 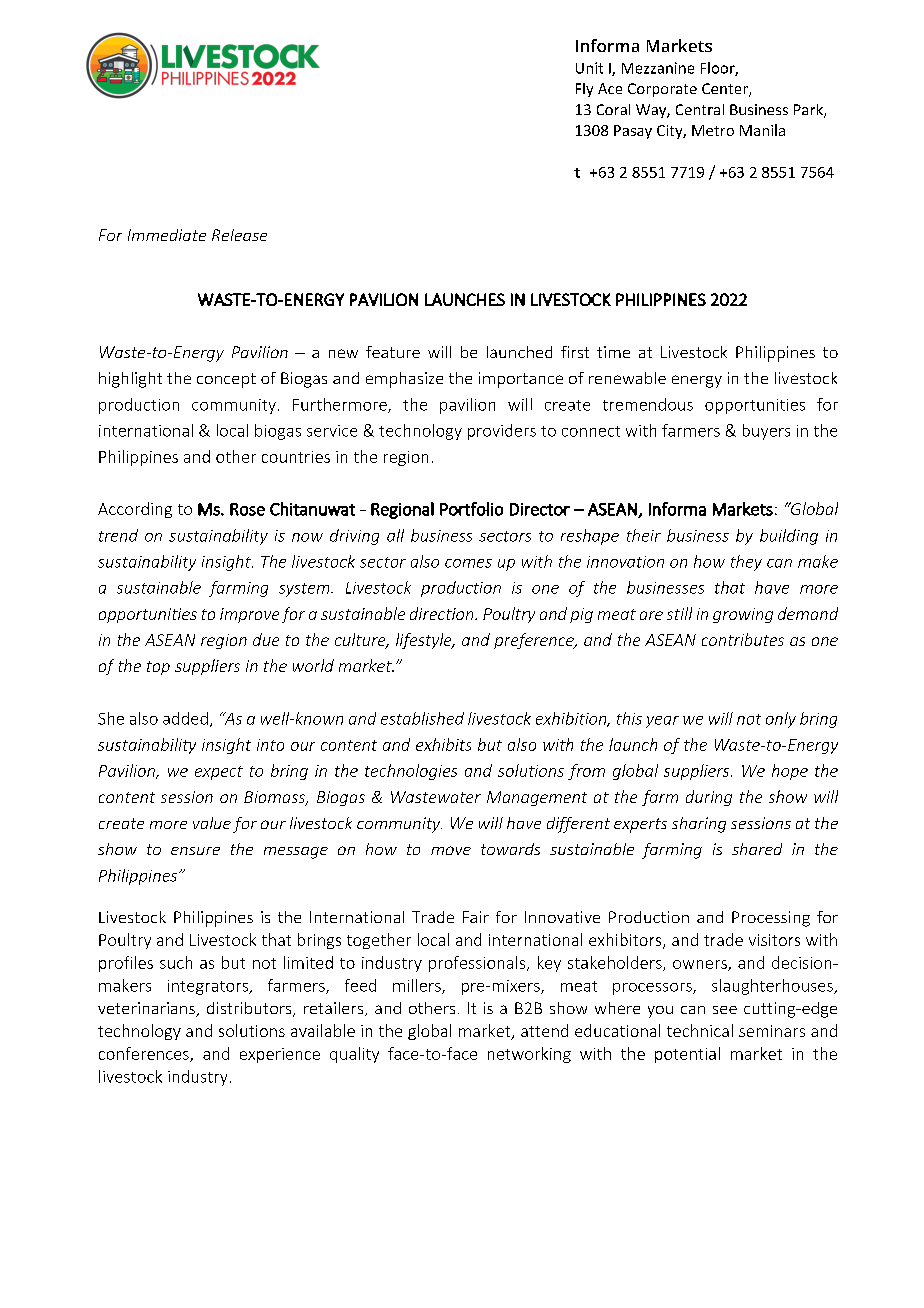 I want to click on established, so click(x=422, y=718).
